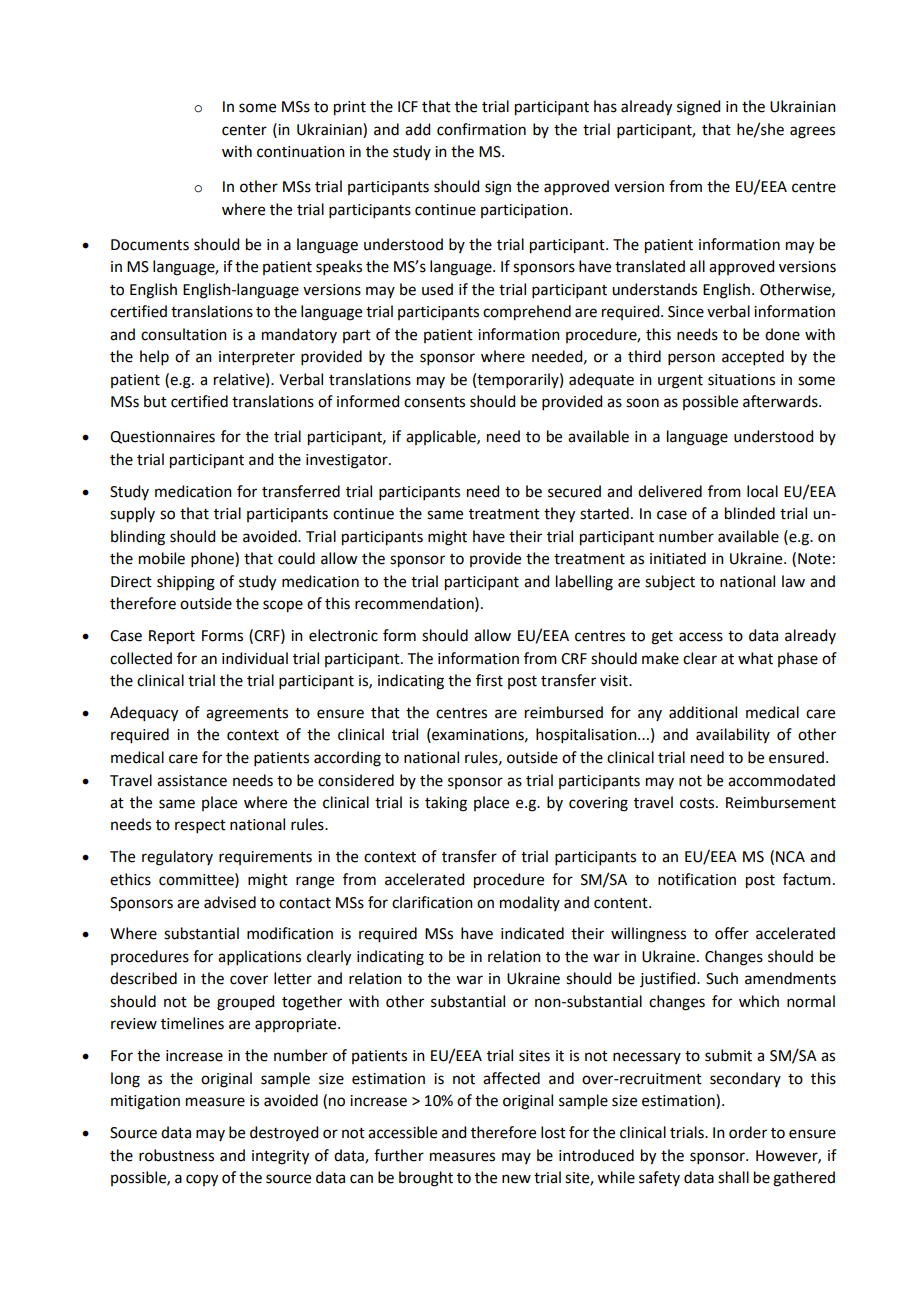 This screenshot has height=1308, width=924. I want to click on notification, so click(697, 879).
